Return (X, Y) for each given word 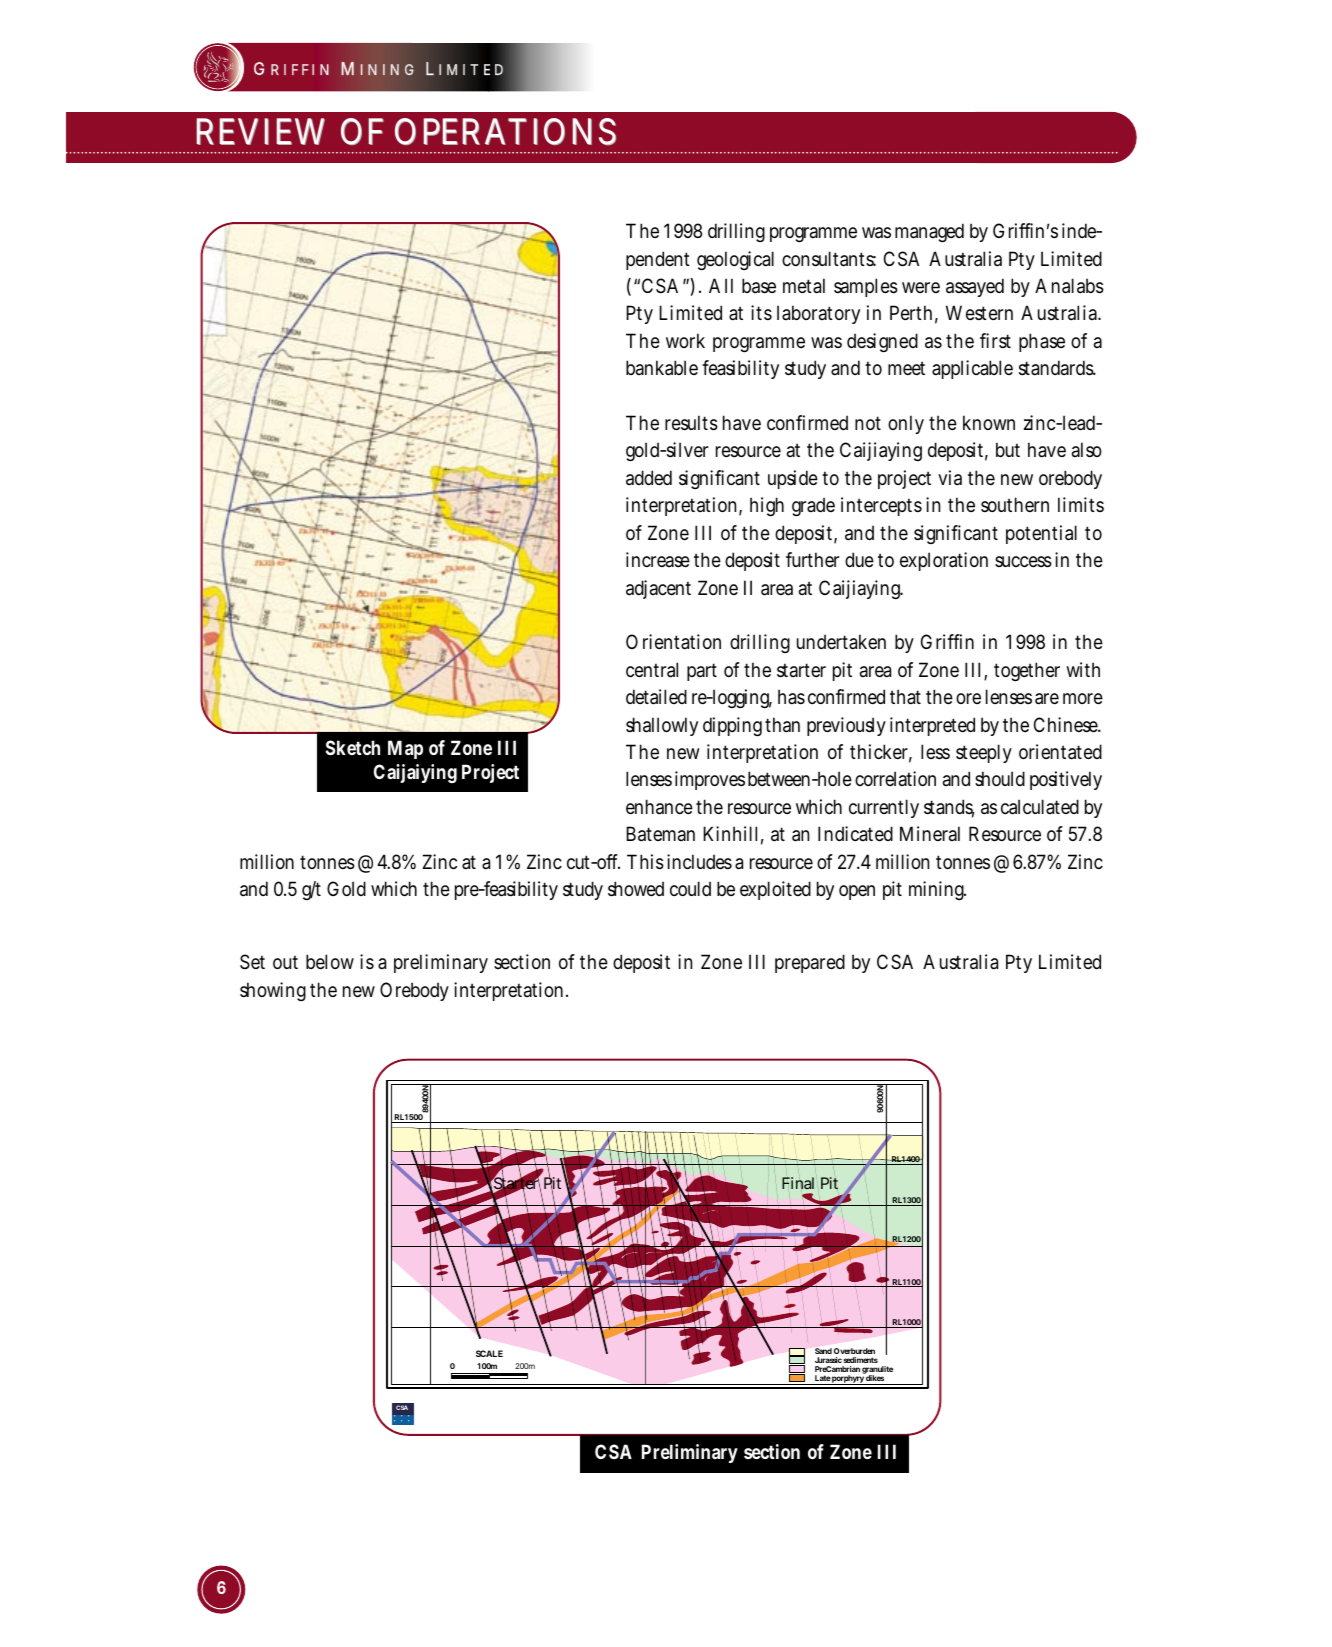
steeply (984, 753)
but (1008, 449)
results (691, 423)
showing (273, 991)
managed (929, 232)
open (857, 892)
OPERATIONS (505, 131)
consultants (829, 259)
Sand (823, 1351)
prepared (810, 963)
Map (405, 749)
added (649, 478)
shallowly (662, 726)
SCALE (489, 1353)
